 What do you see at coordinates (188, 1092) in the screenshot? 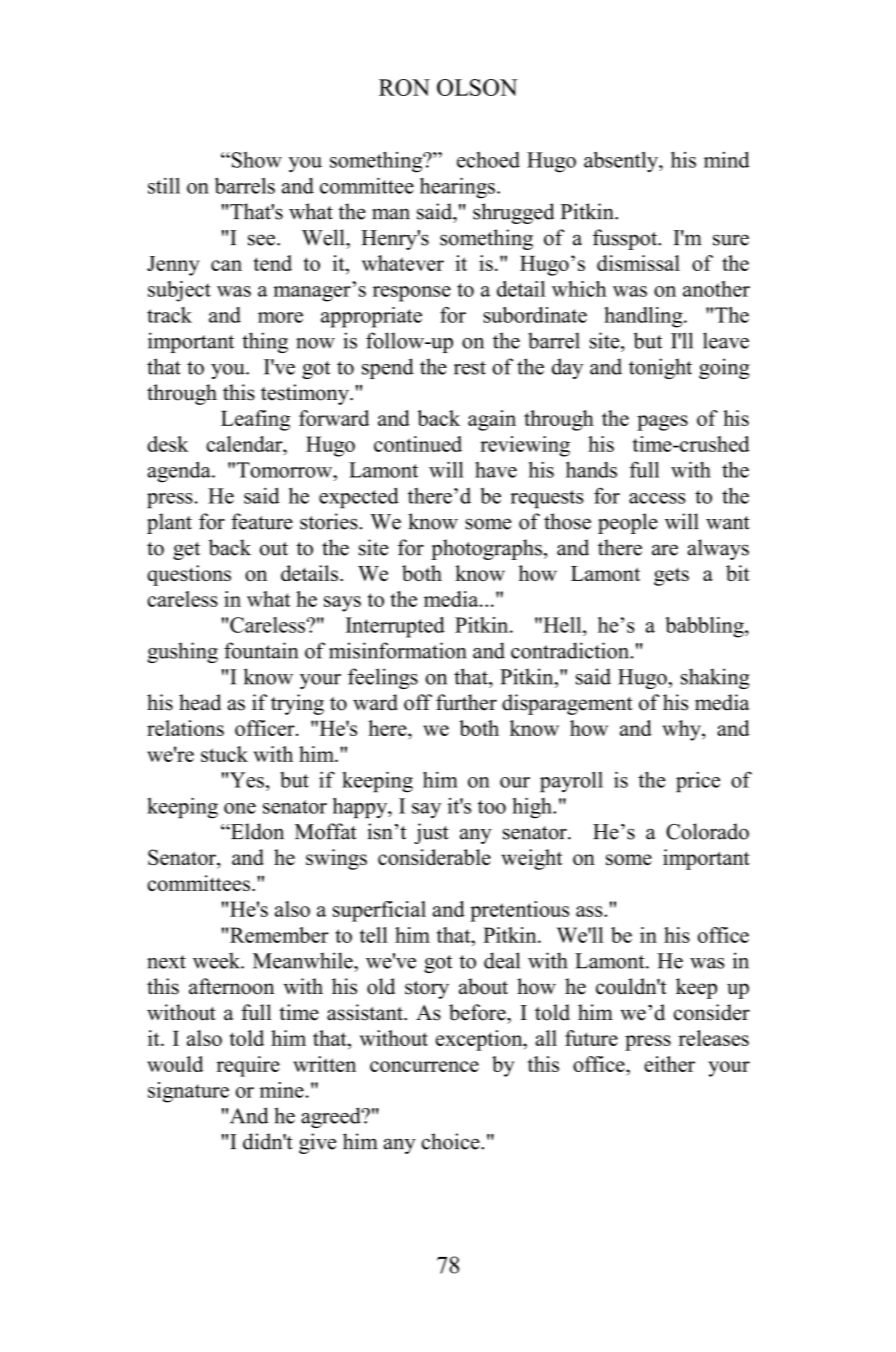
I see `signature` at bounding box center [188, 1092].
